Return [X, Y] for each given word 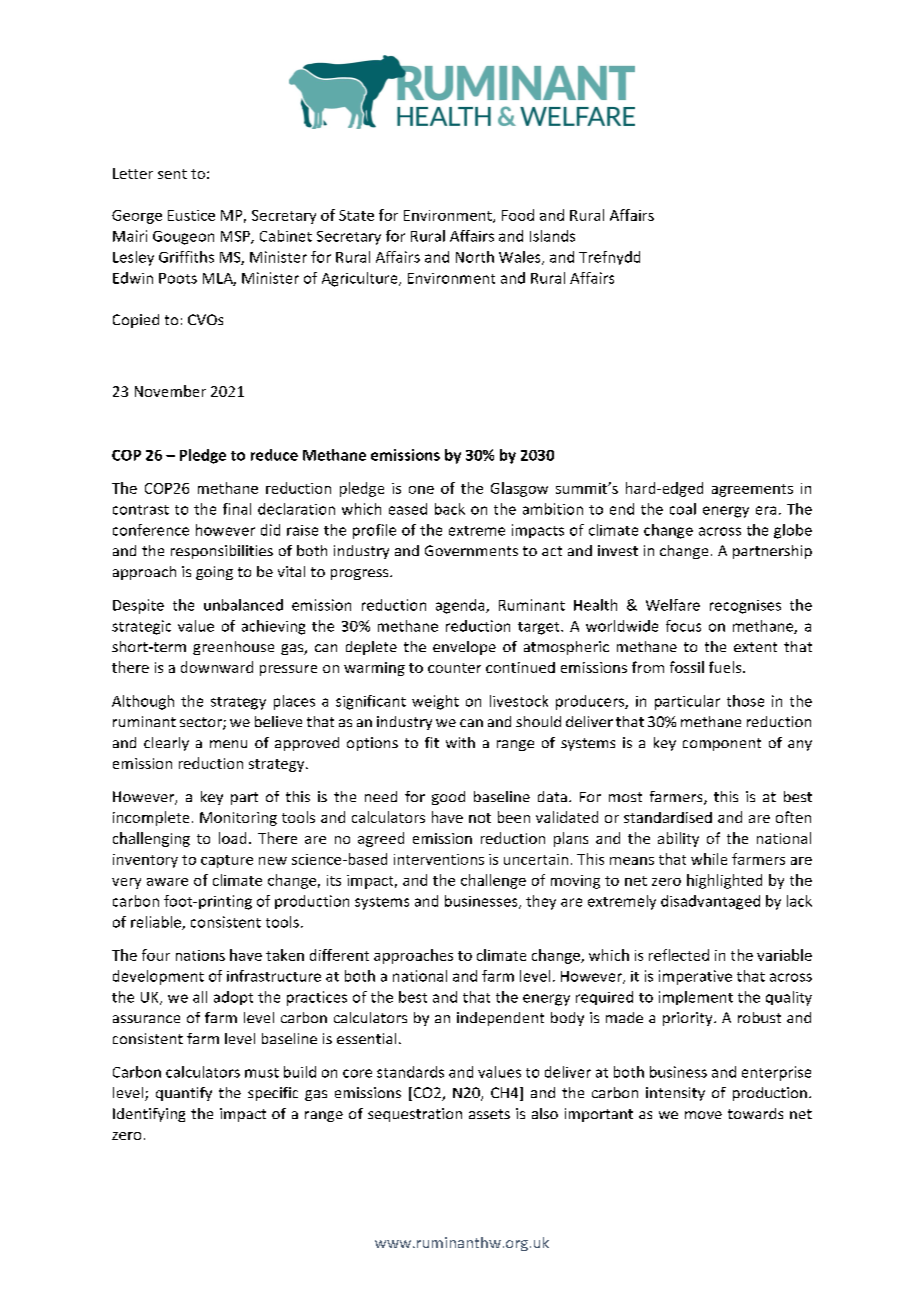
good [448, 798]
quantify [184, 1094]
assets [489, 1114]
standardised [668, 817]
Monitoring [238, 819]
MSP [236, 237]
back [450, 509]
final [237, 509]
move [703, 1115]
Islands [552, 236]
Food [518, 215]
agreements [752, 490]
